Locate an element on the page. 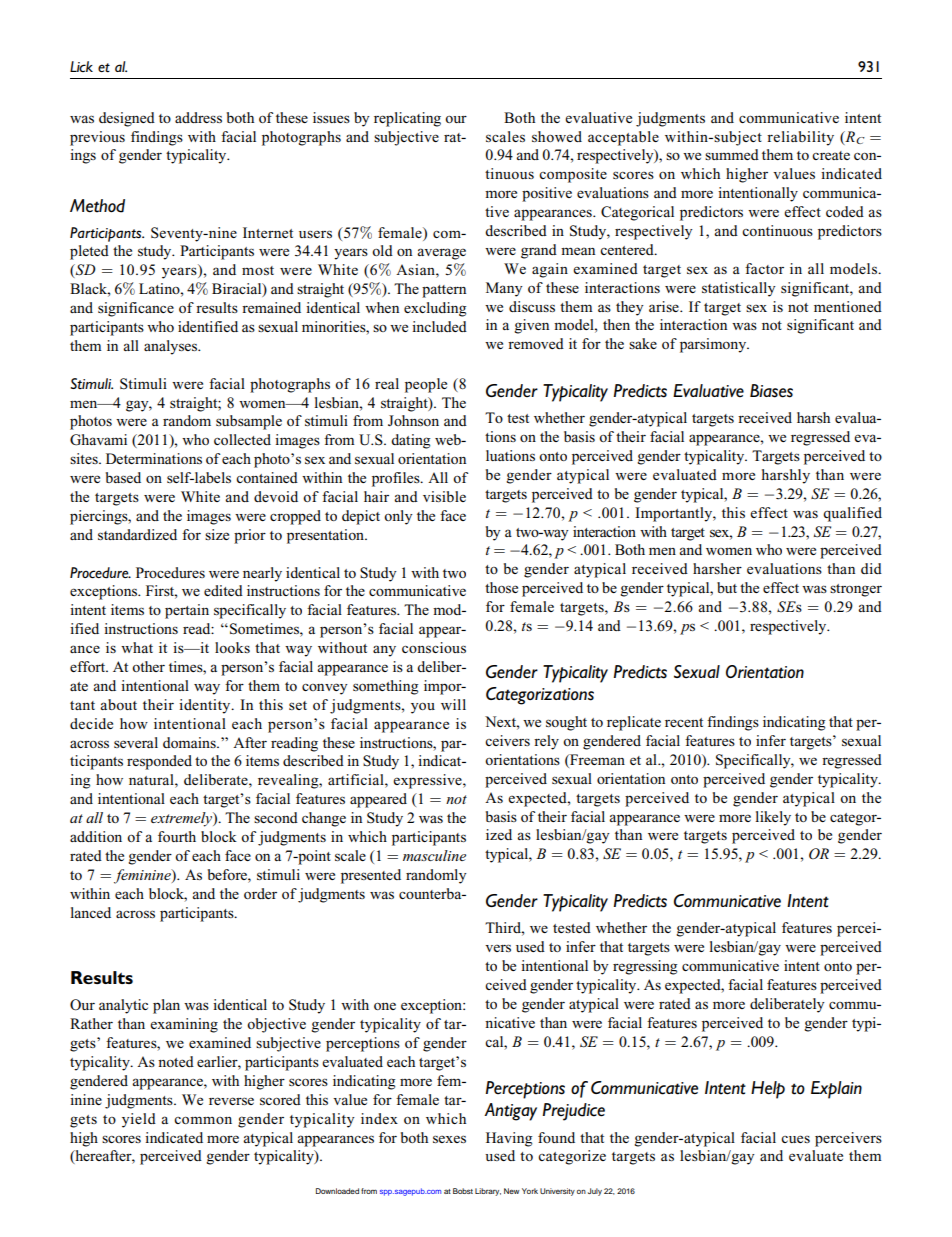 The image size is (952, 1237). replicating is located at coordinates (407, 119).
